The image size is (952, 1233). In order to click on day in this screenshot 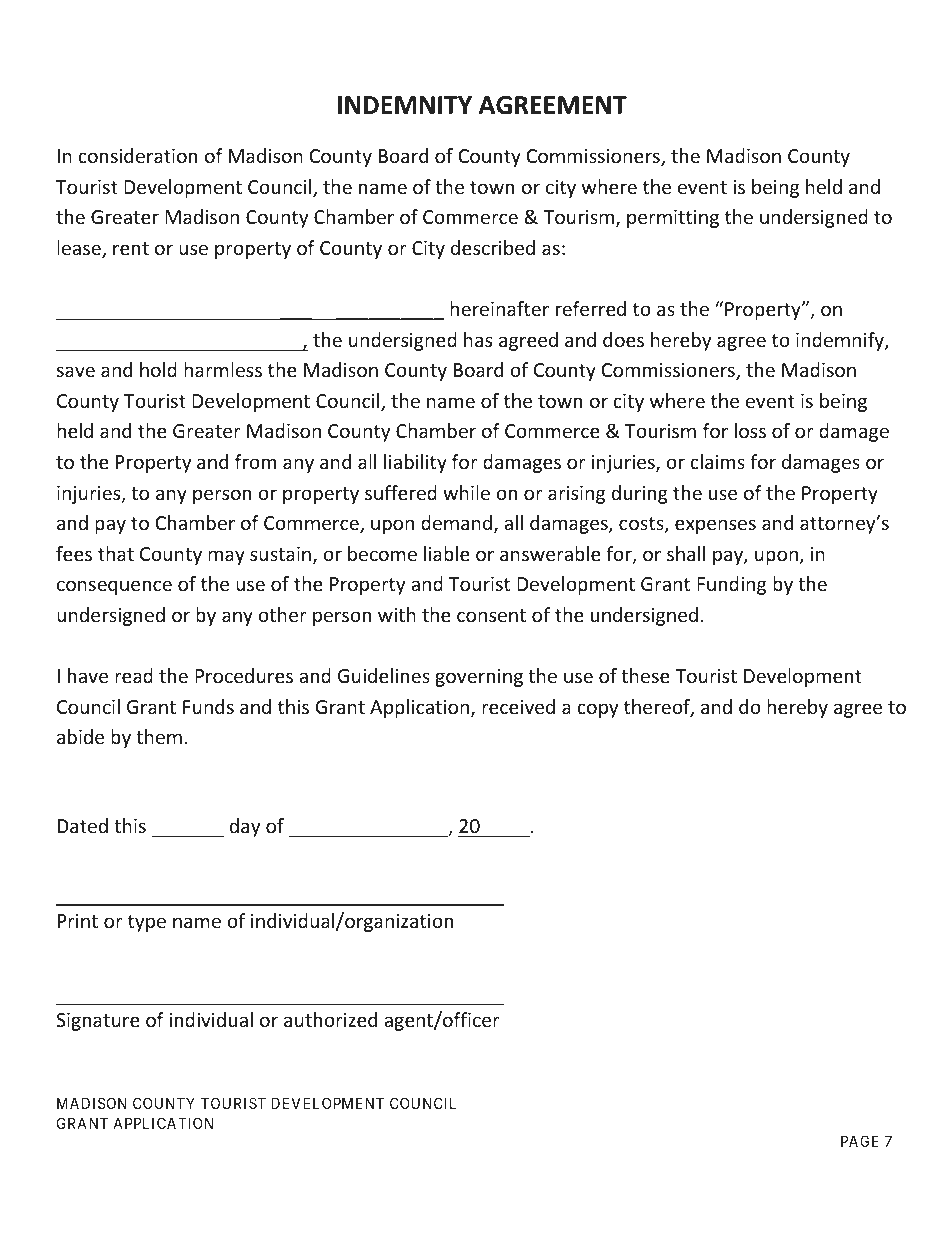, I will do `click(245, 827)`.
